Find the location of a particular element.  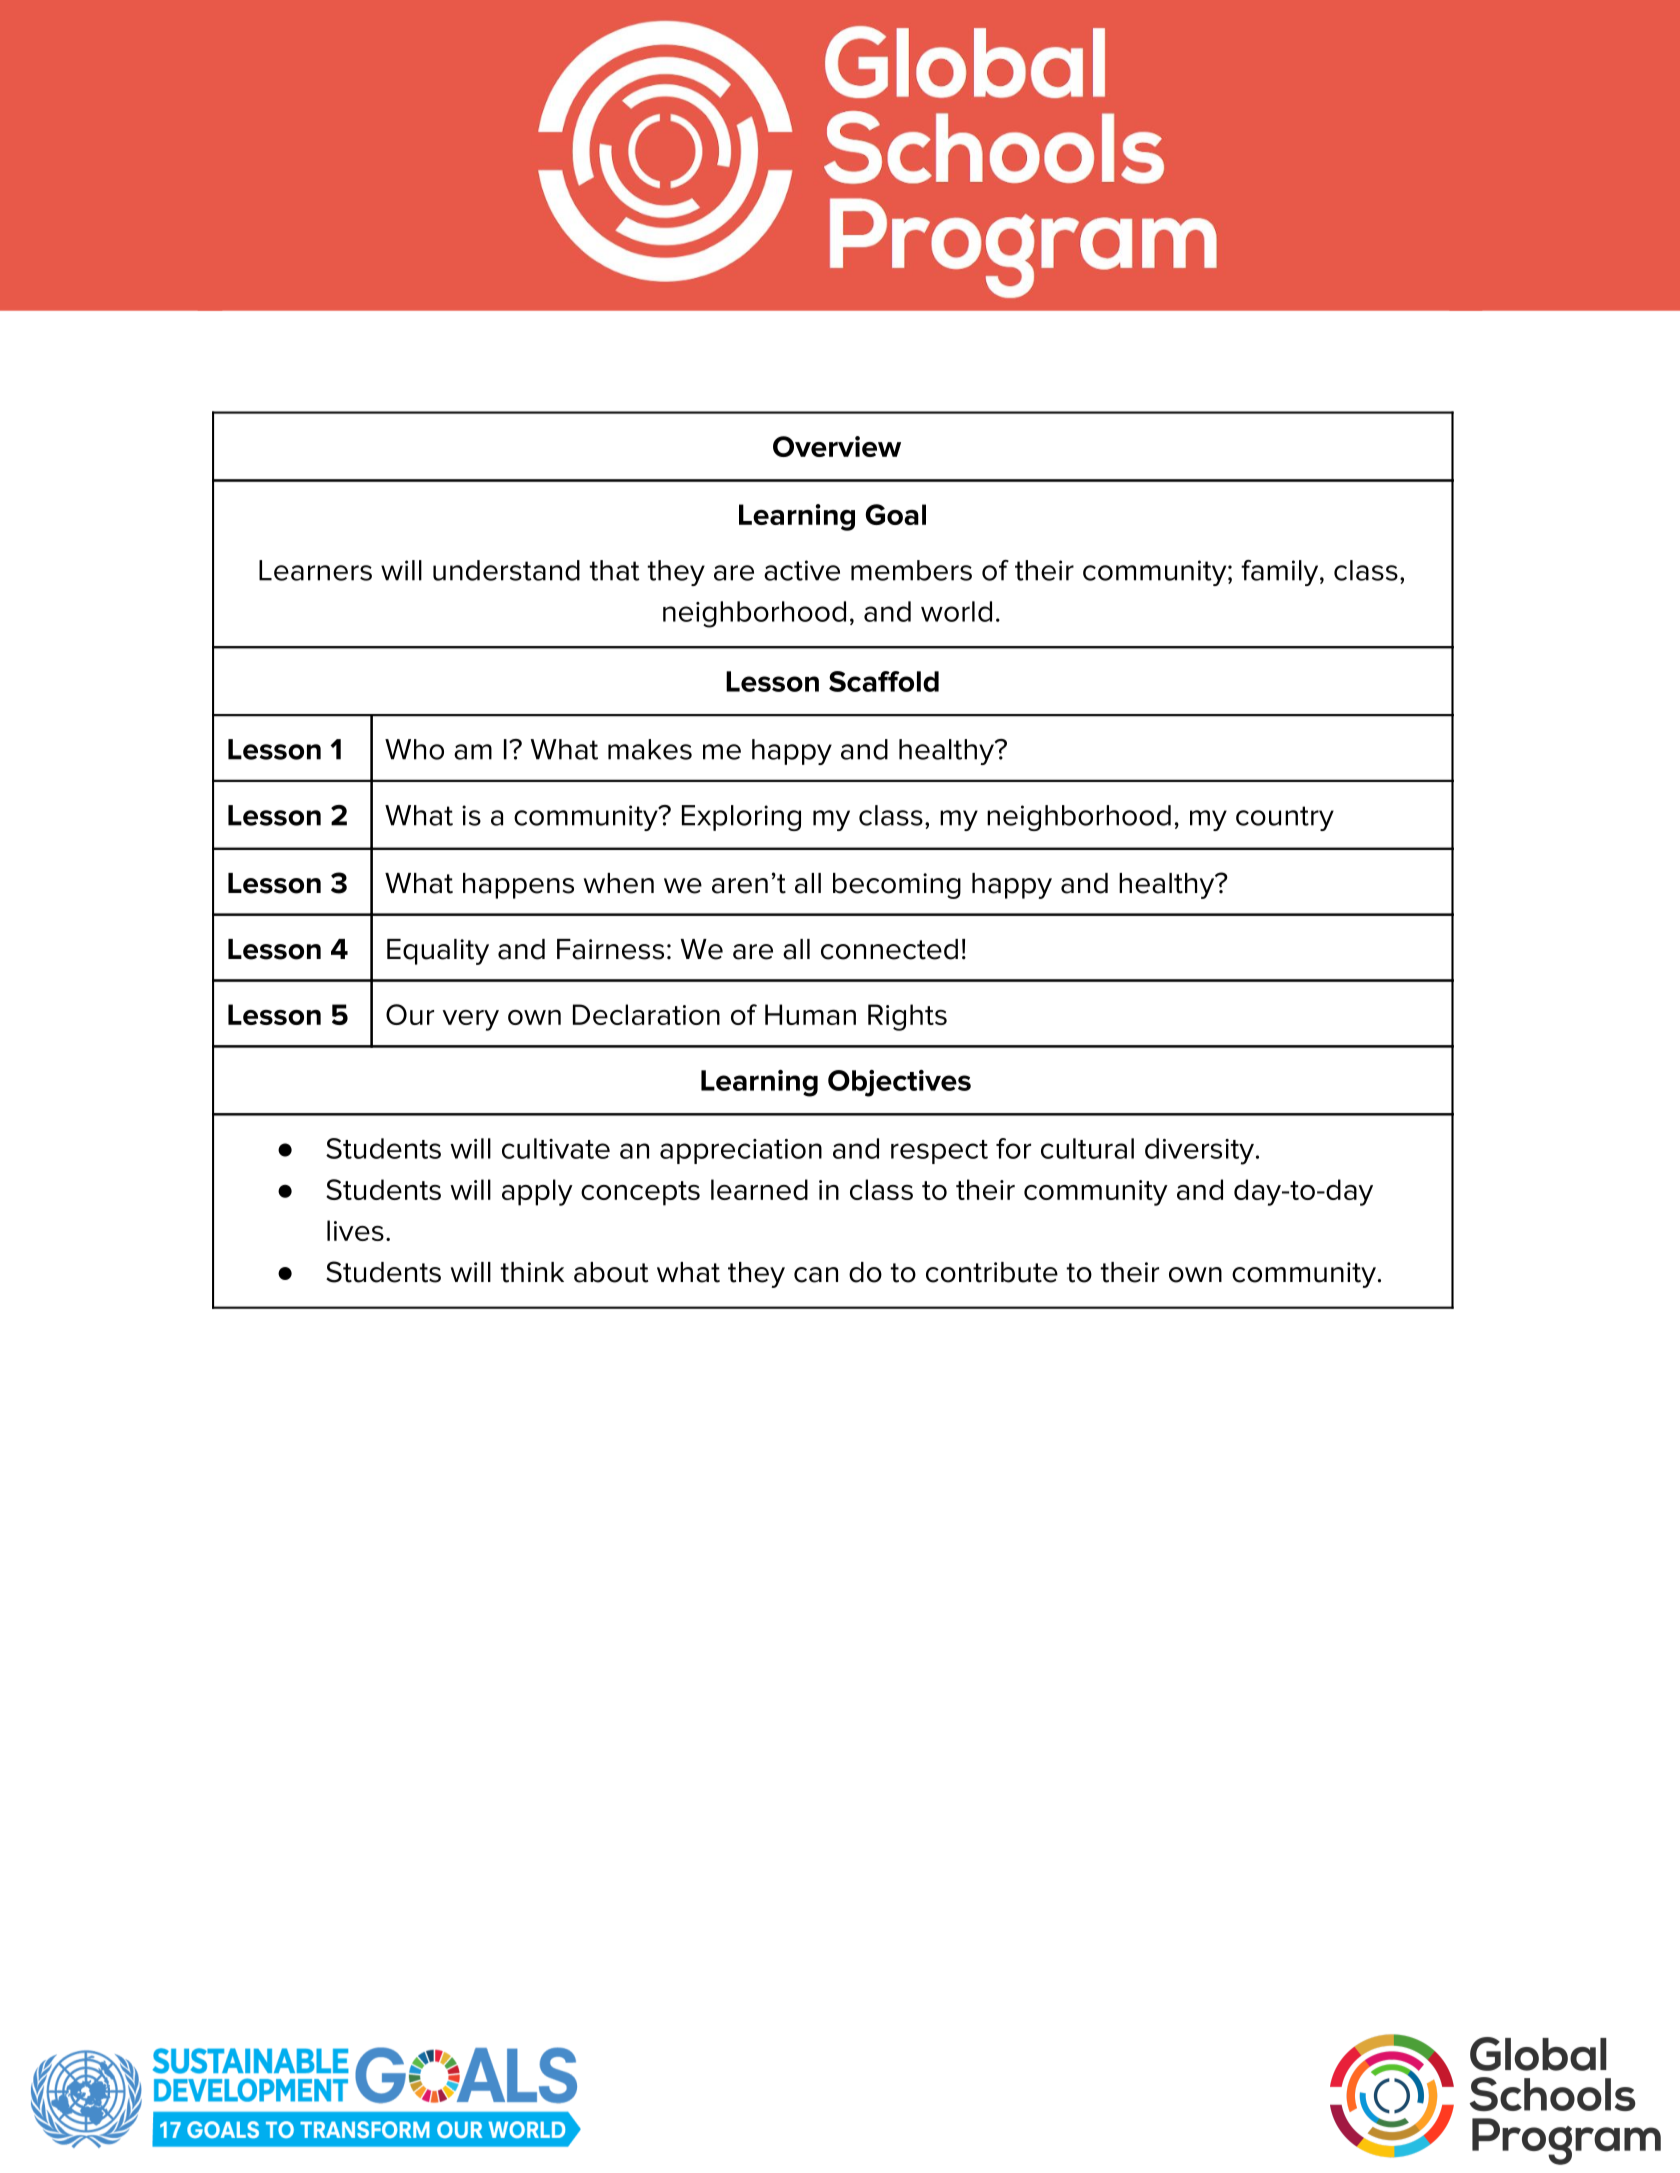

contribute is located at coordinates (992, 1272).
